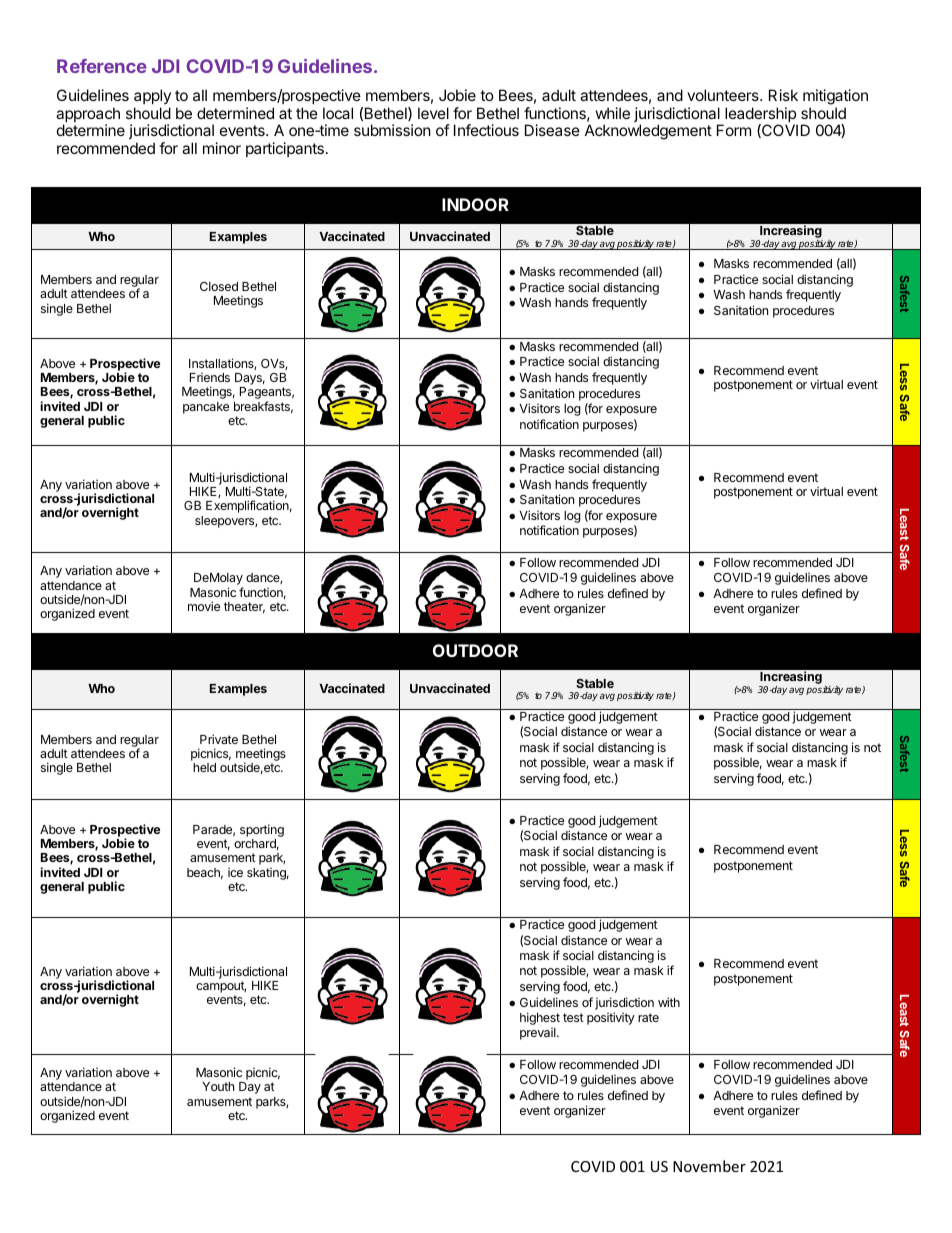 Image resolution: width=952 pixels, height=1233 pixels. I want to click on prevail, so click(539, 1034).
